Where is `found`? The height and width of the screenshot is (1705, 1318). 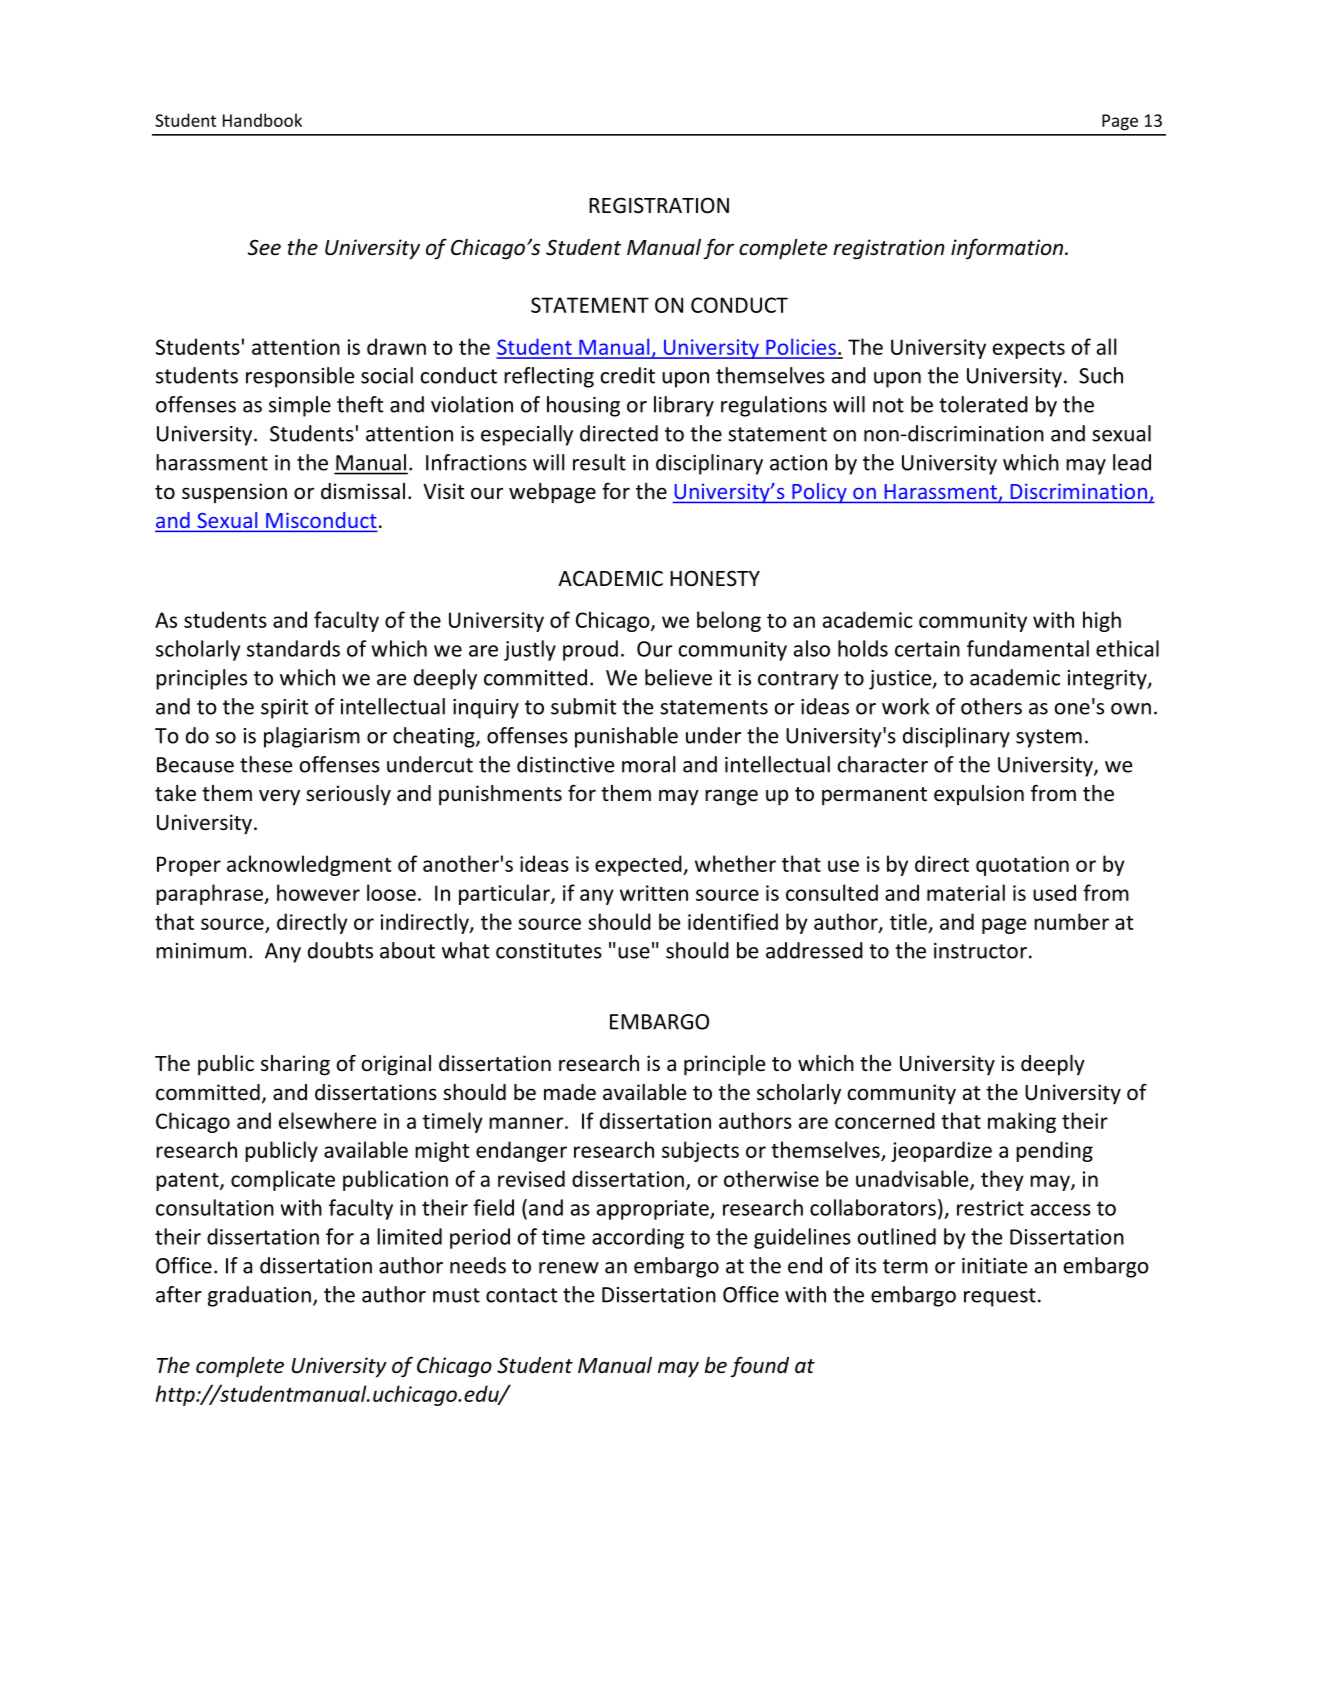
found is located at coordinates (759, 1366).
